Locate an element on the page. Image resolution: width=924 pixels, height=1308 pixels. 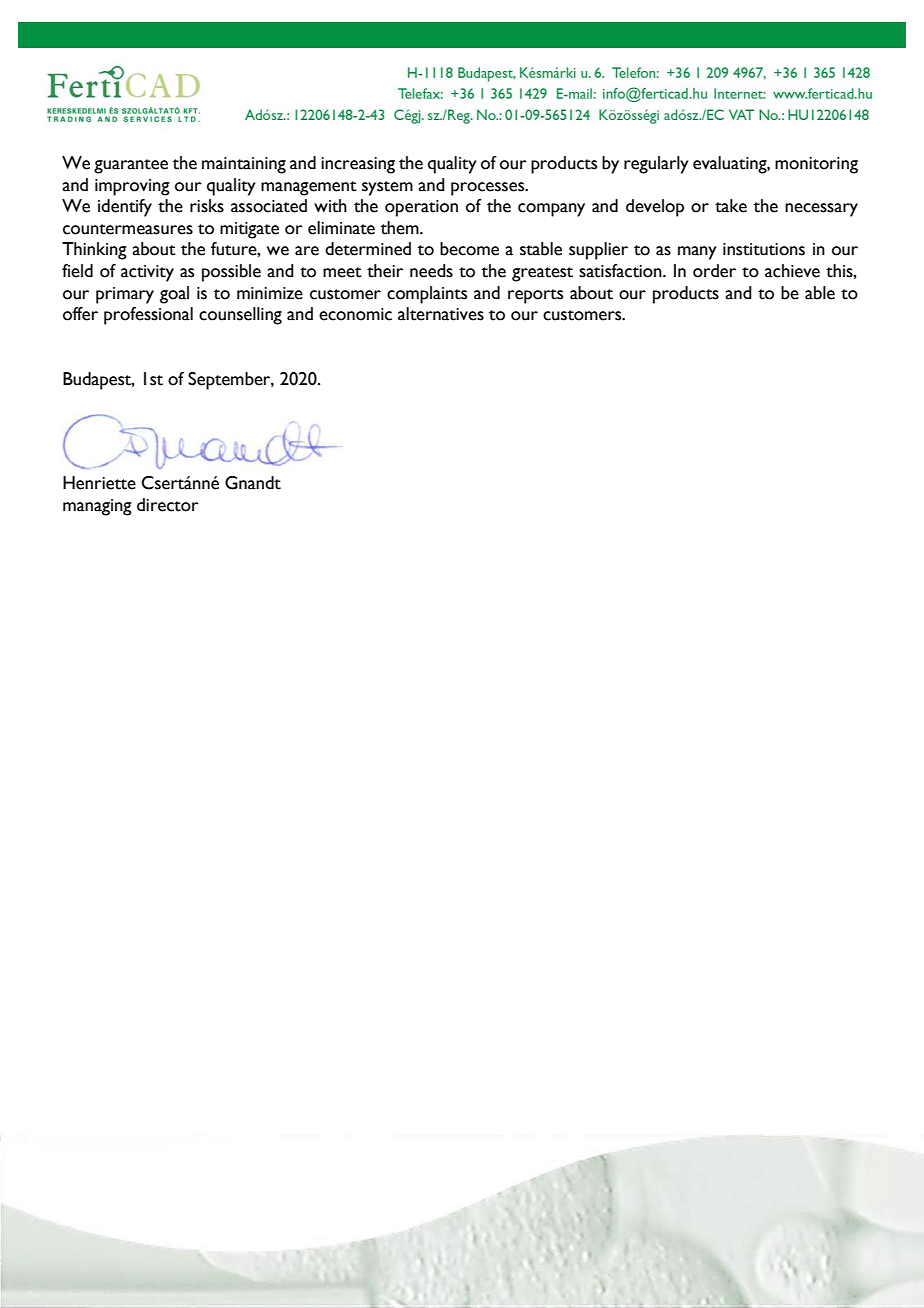
system is located at coordinates (387, 188).
